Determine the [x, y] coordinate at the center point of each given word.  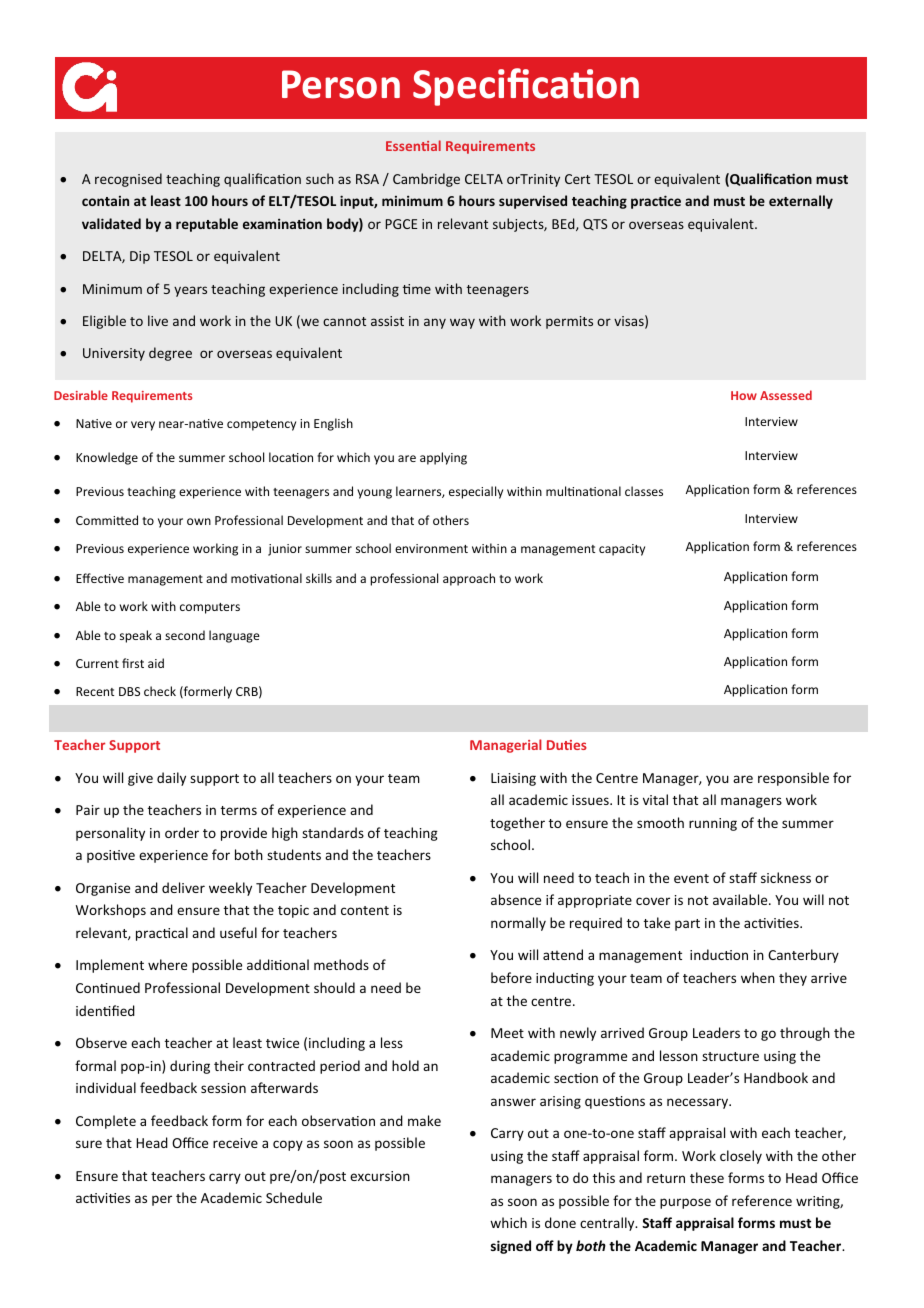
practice [656, 202]
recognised [128, 180]
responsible [793, 779]
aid [156, 663]
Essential [413, 145]
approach [469, 579]
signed [511, 1247]
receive [235, 1143]
